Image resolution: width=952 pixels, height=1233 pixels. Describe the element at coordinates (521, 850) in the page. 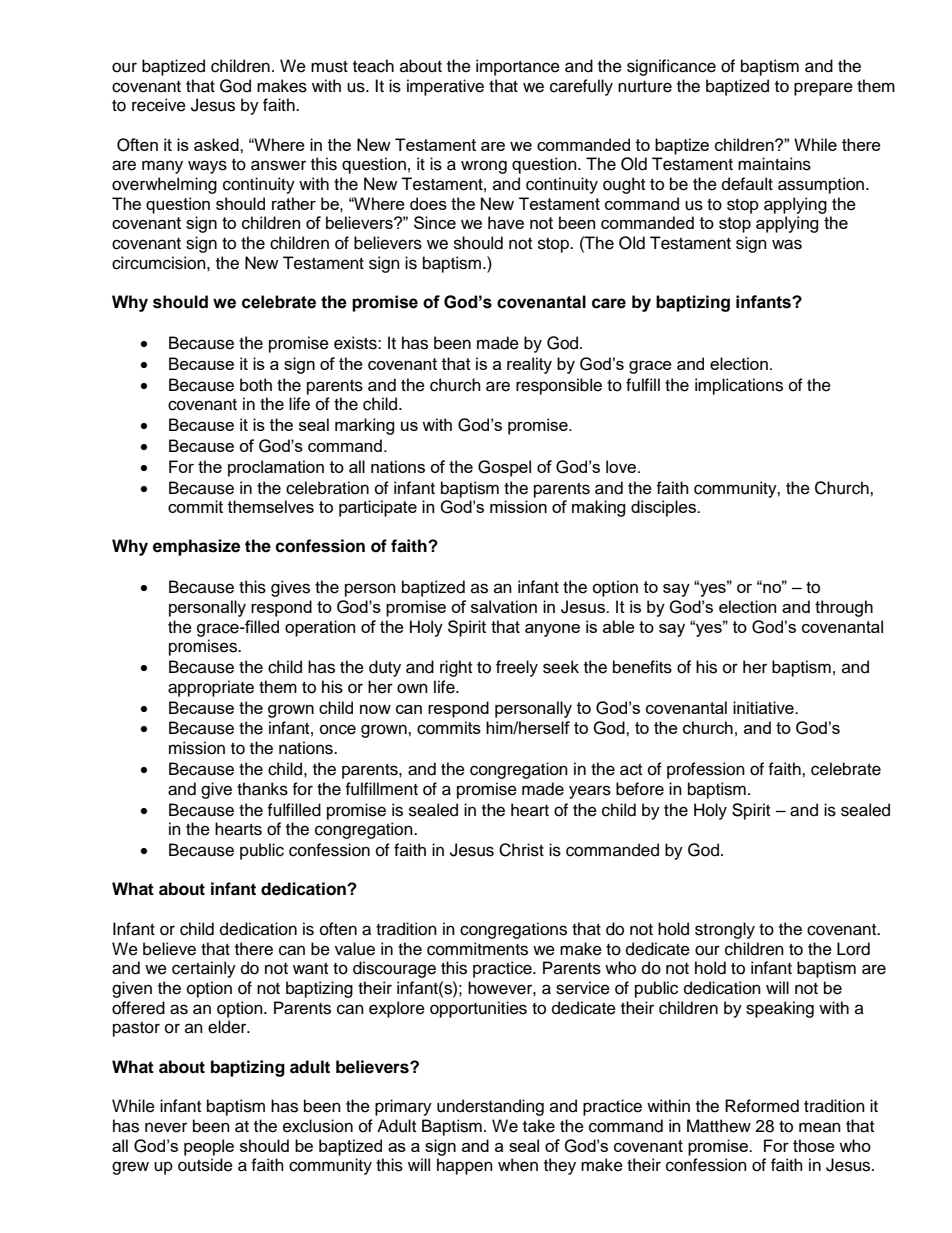

I see `Christ` at that location.
